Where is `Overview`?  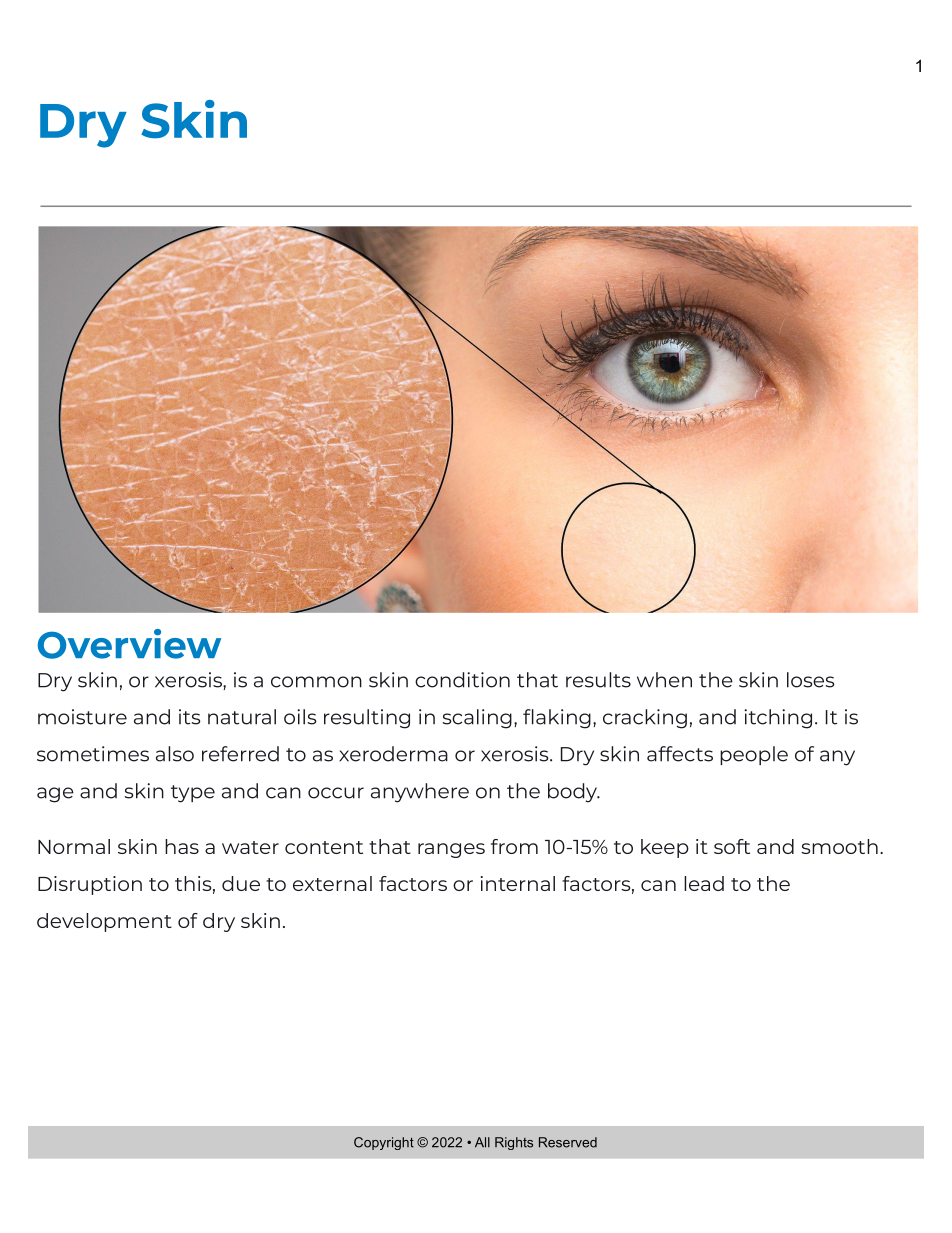 Overview is located at coordinates (129, 644).
